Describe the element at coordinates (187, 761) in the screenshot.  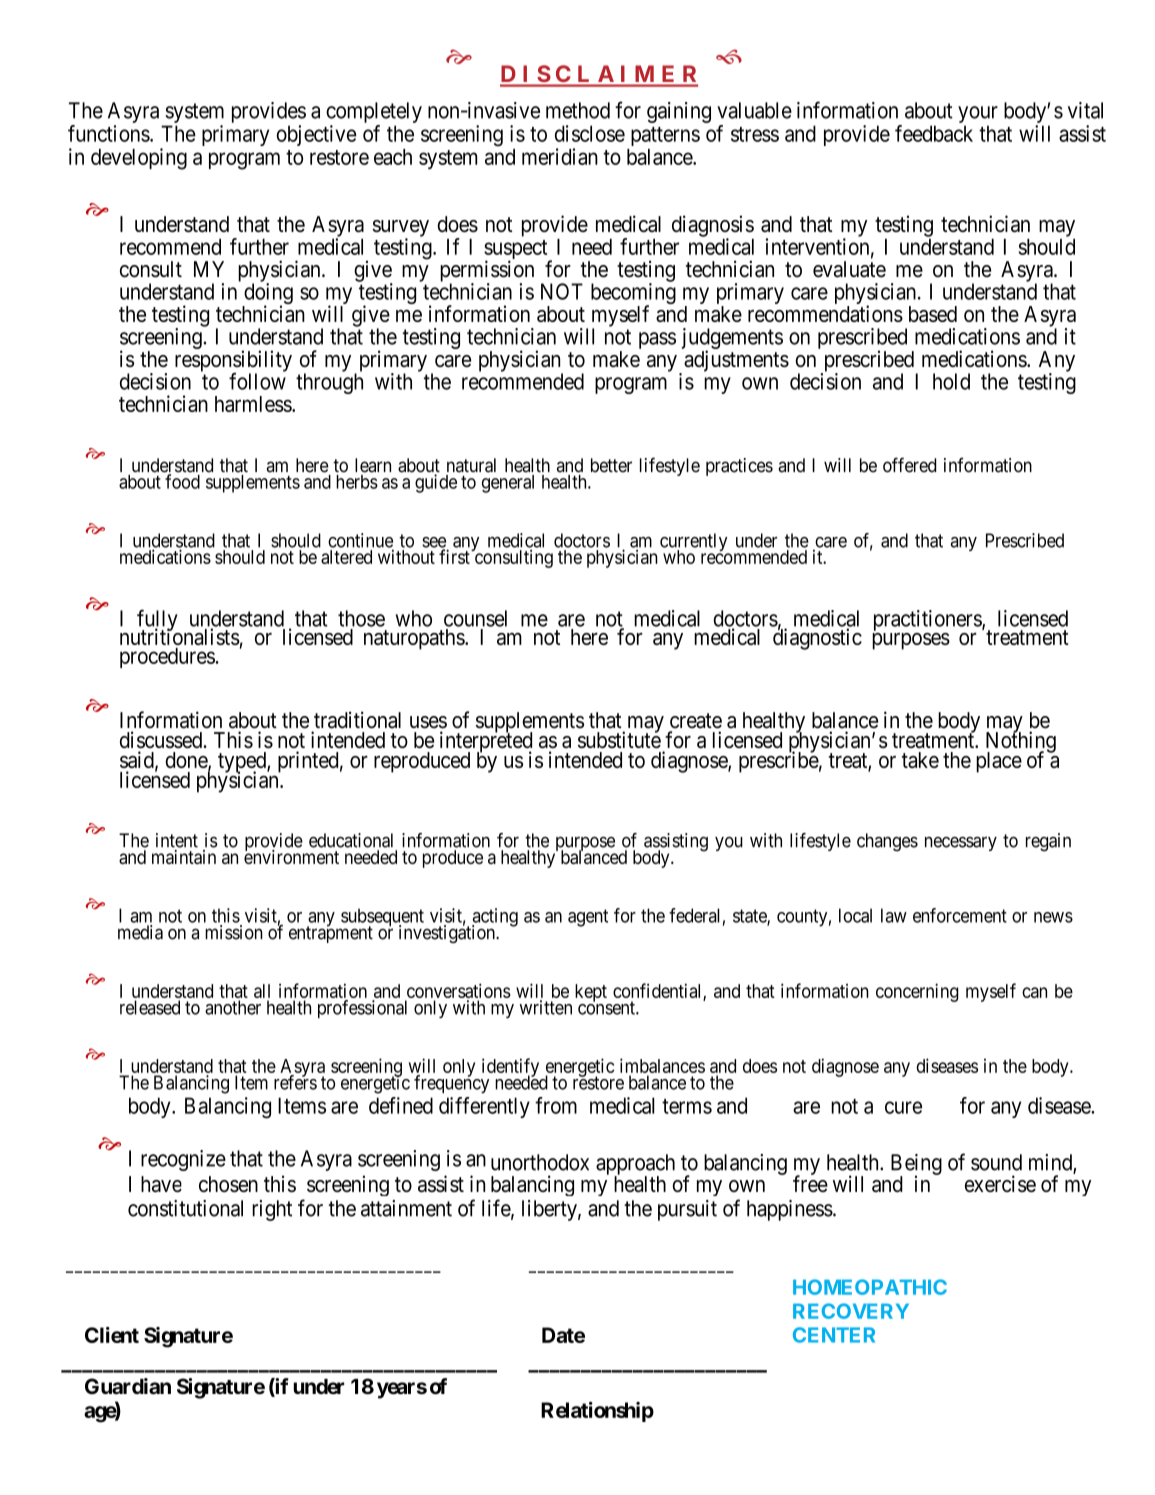
I see `done` at that location.
